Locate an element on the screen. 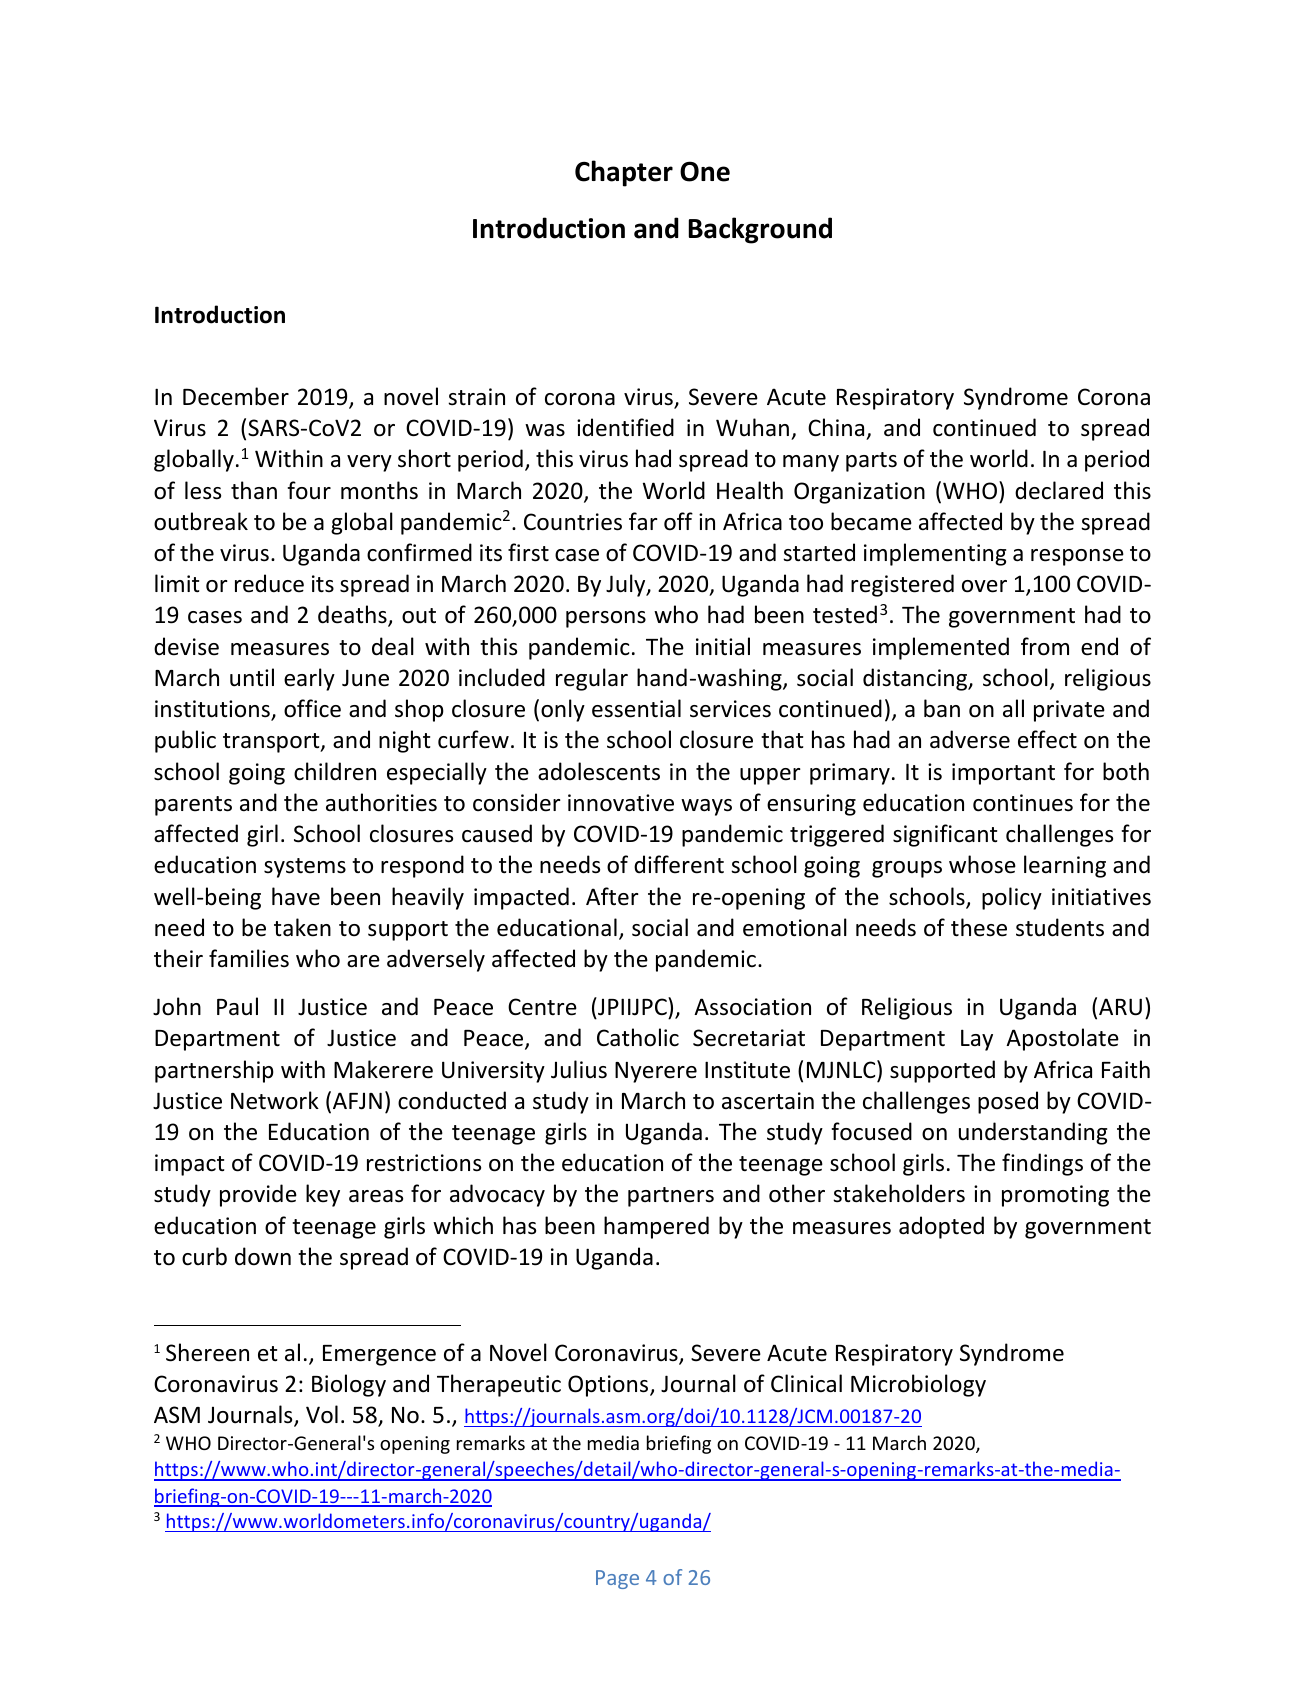  December is located at coordinates (236, 396).
